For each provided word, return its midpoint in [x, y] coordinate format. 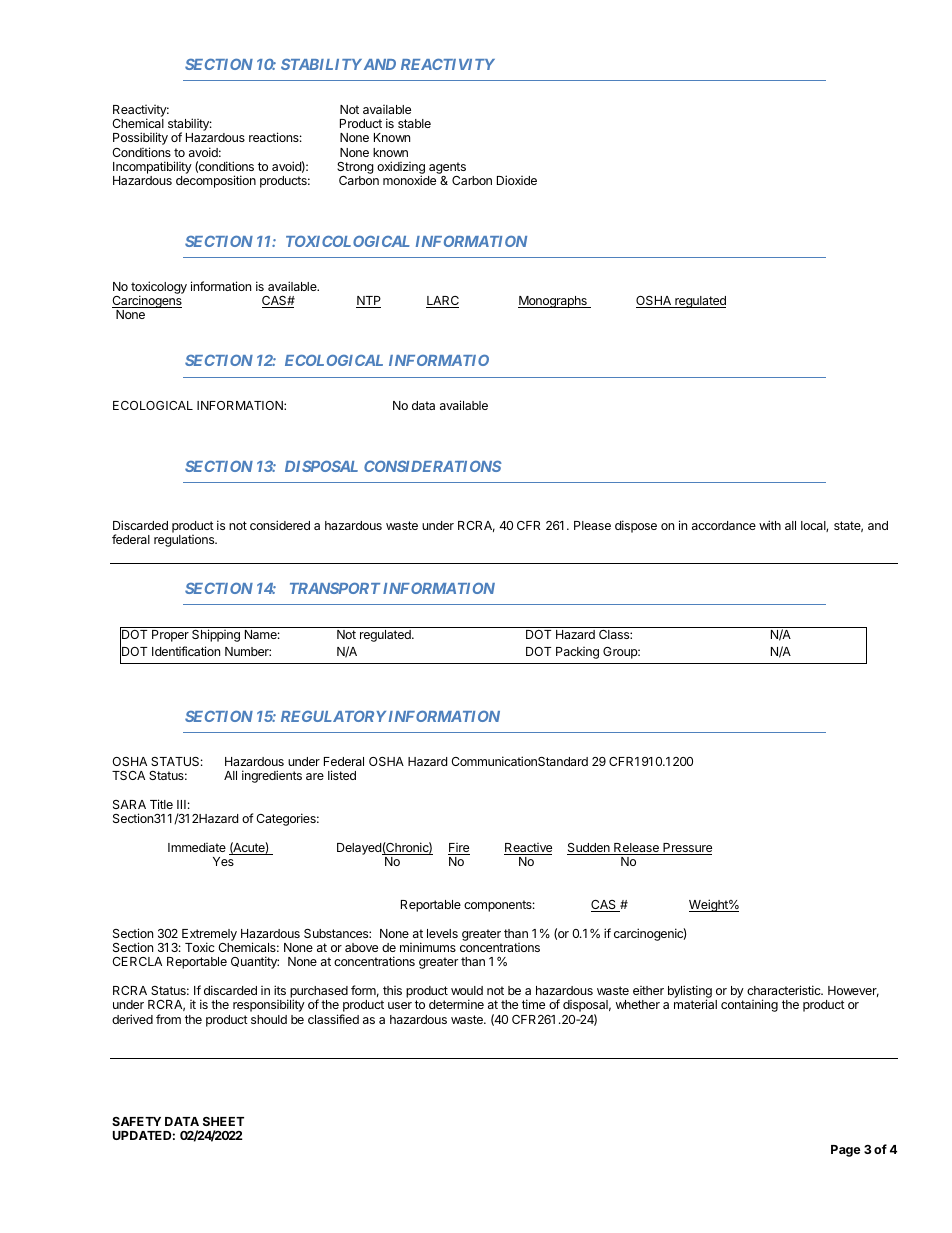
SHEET [223, 1121]
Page [846, 1151]
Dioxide [517, 180]
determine [456, 1004]
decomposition [216, 181]
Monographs [553, 302]
